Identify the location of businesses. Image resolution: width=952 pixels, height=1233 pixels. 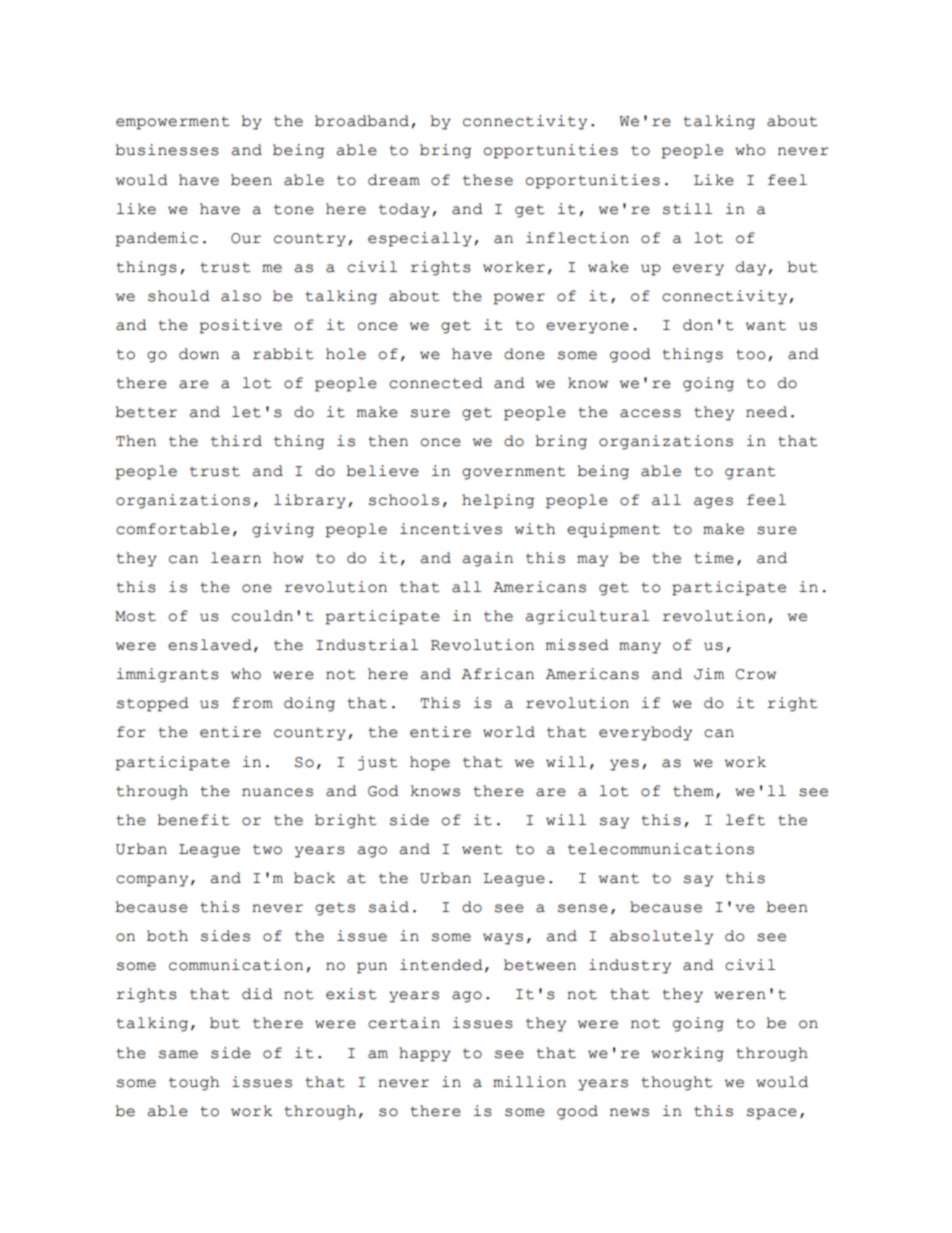
(167, 150).
